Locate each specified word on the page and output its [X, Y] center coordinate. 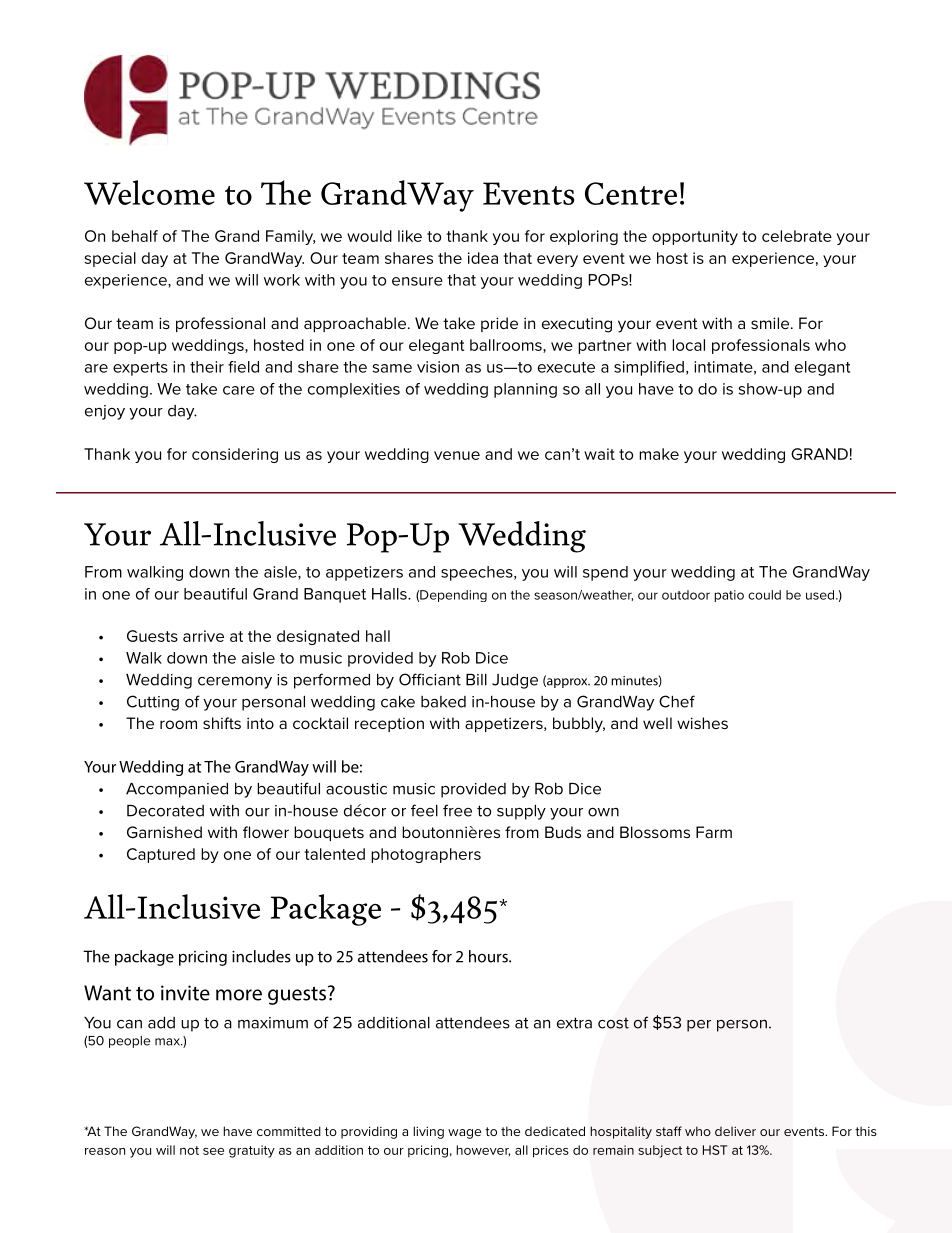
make [659, 454]
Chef [677, 701]
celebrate [797, 236]
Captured [161, 855]
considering [235, 455]
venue [457, 455]
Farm [714, 832]
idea [483, 258]
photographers [426, 855]
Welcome [149, 192]
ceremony [235, 683]
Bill [476, 680]
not [189, 1150]
